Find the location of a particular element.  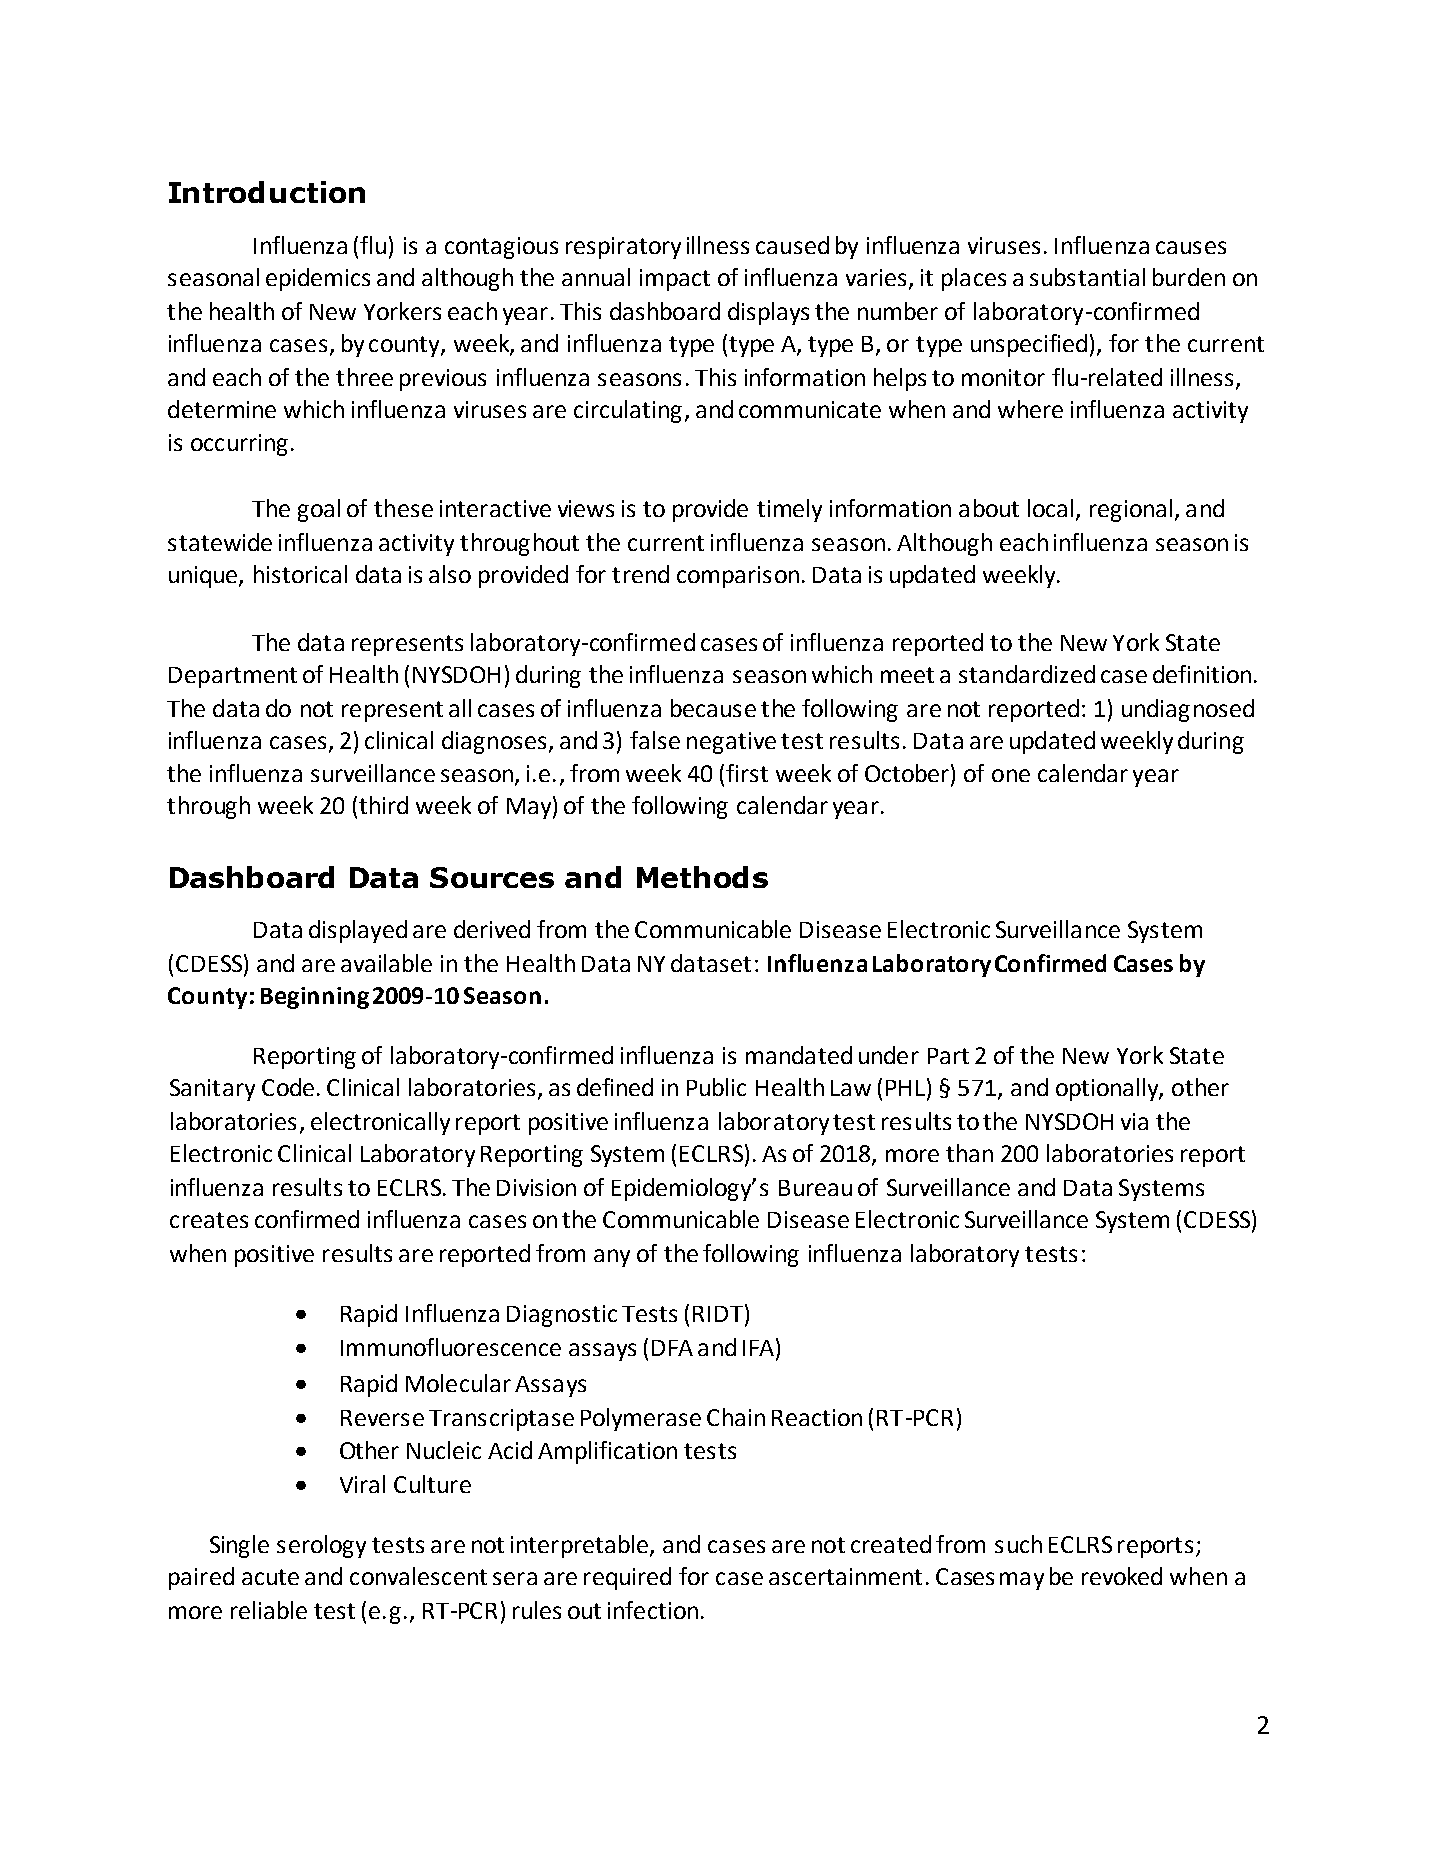

epidemics is located at coordinates (318, 279).
